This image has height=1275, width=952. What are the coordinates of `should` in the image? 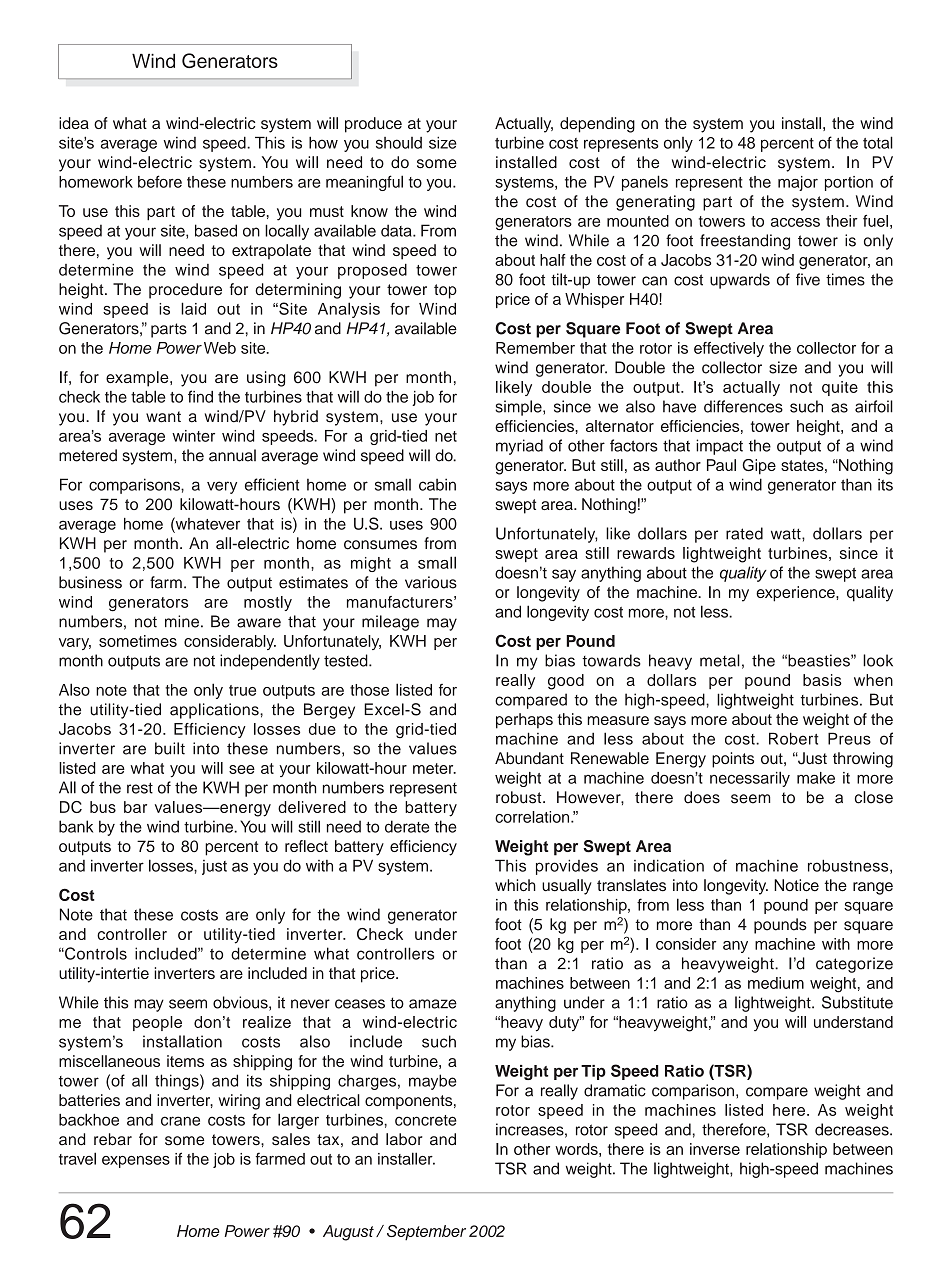 It's located at (399, 143).
